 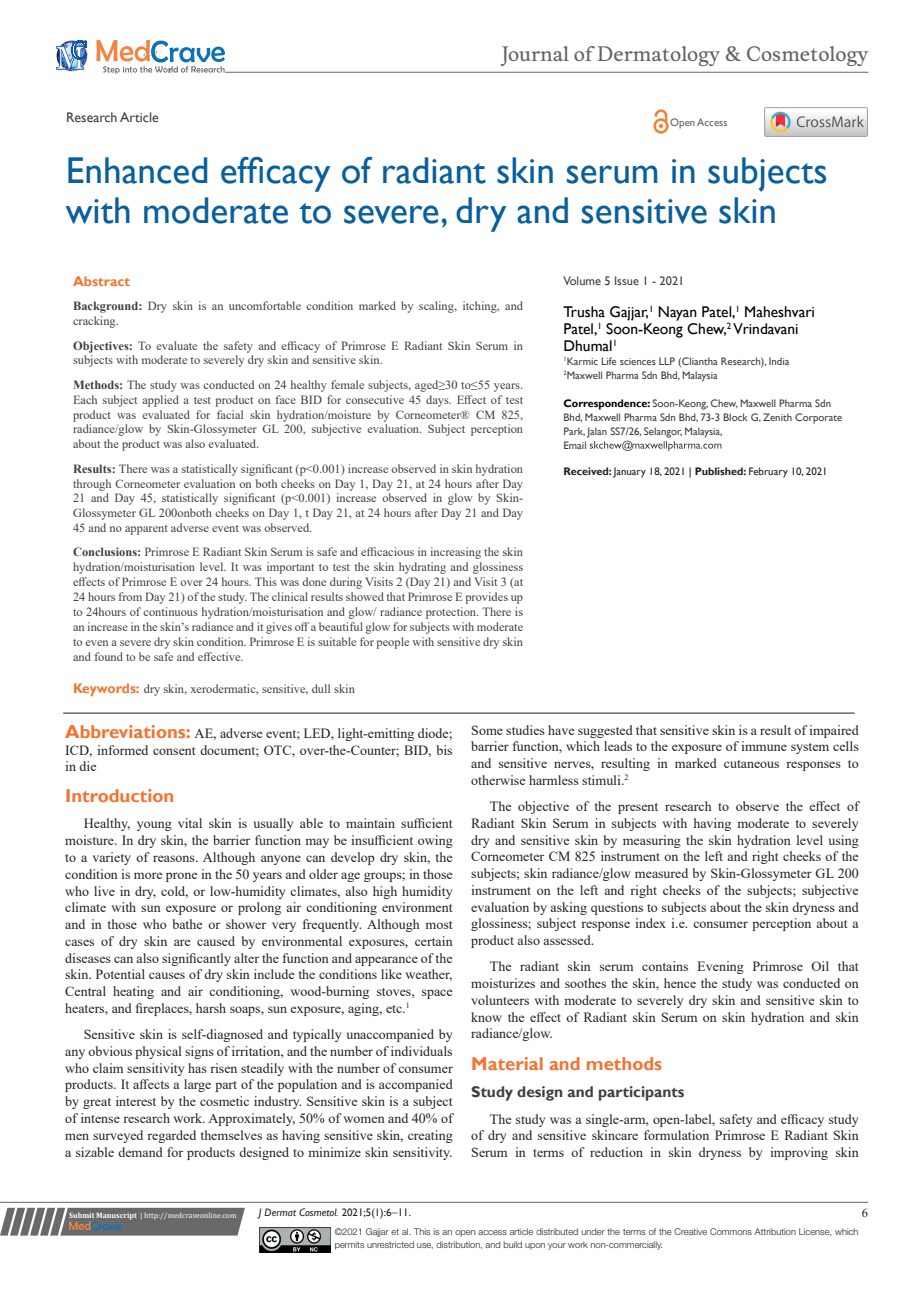 I want to click on build, so click(x=512, y=1244).
